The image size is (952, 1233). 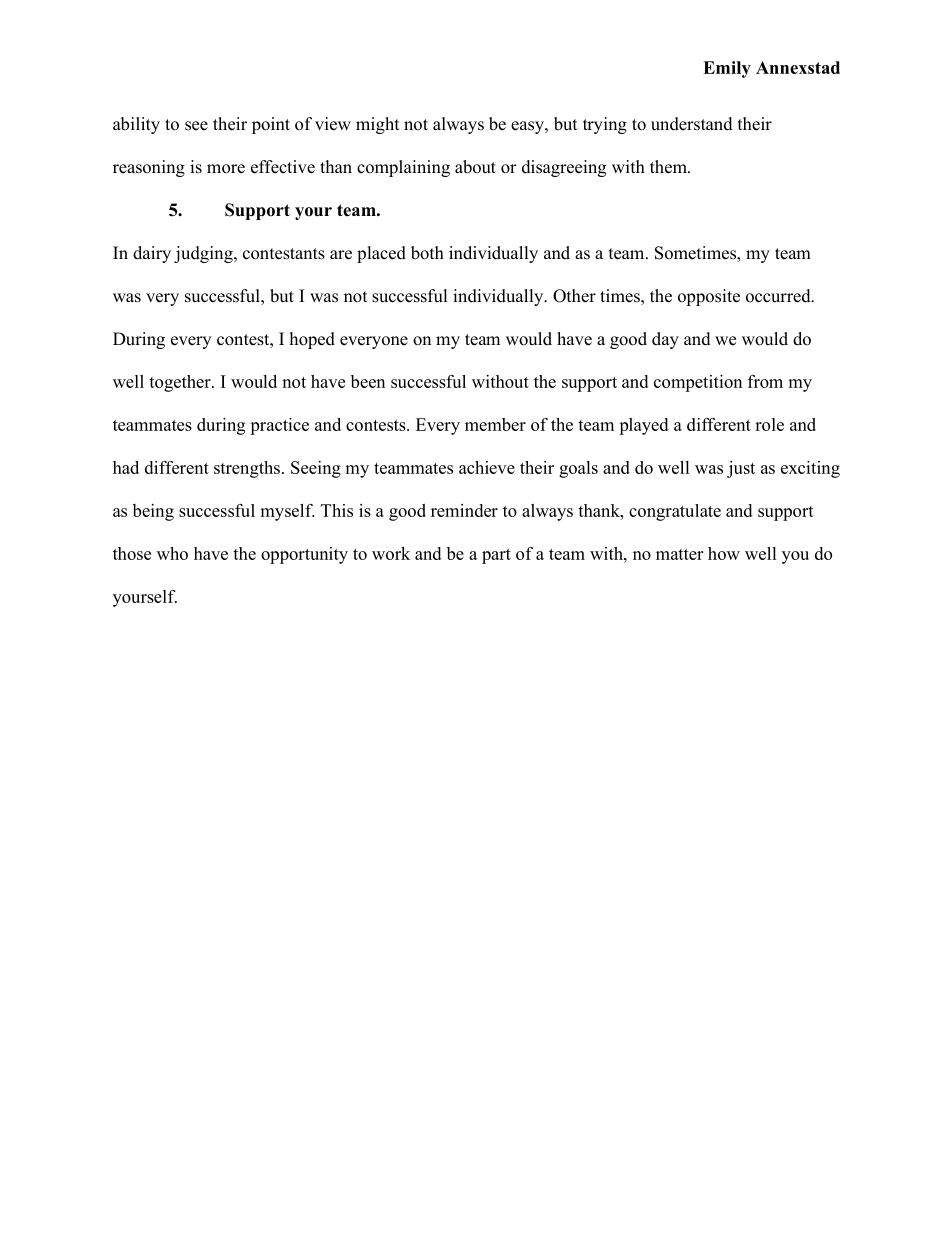 What do you see at coordinates (368, 381) in the image?
I see `been` at bounding box center [368, 381].
